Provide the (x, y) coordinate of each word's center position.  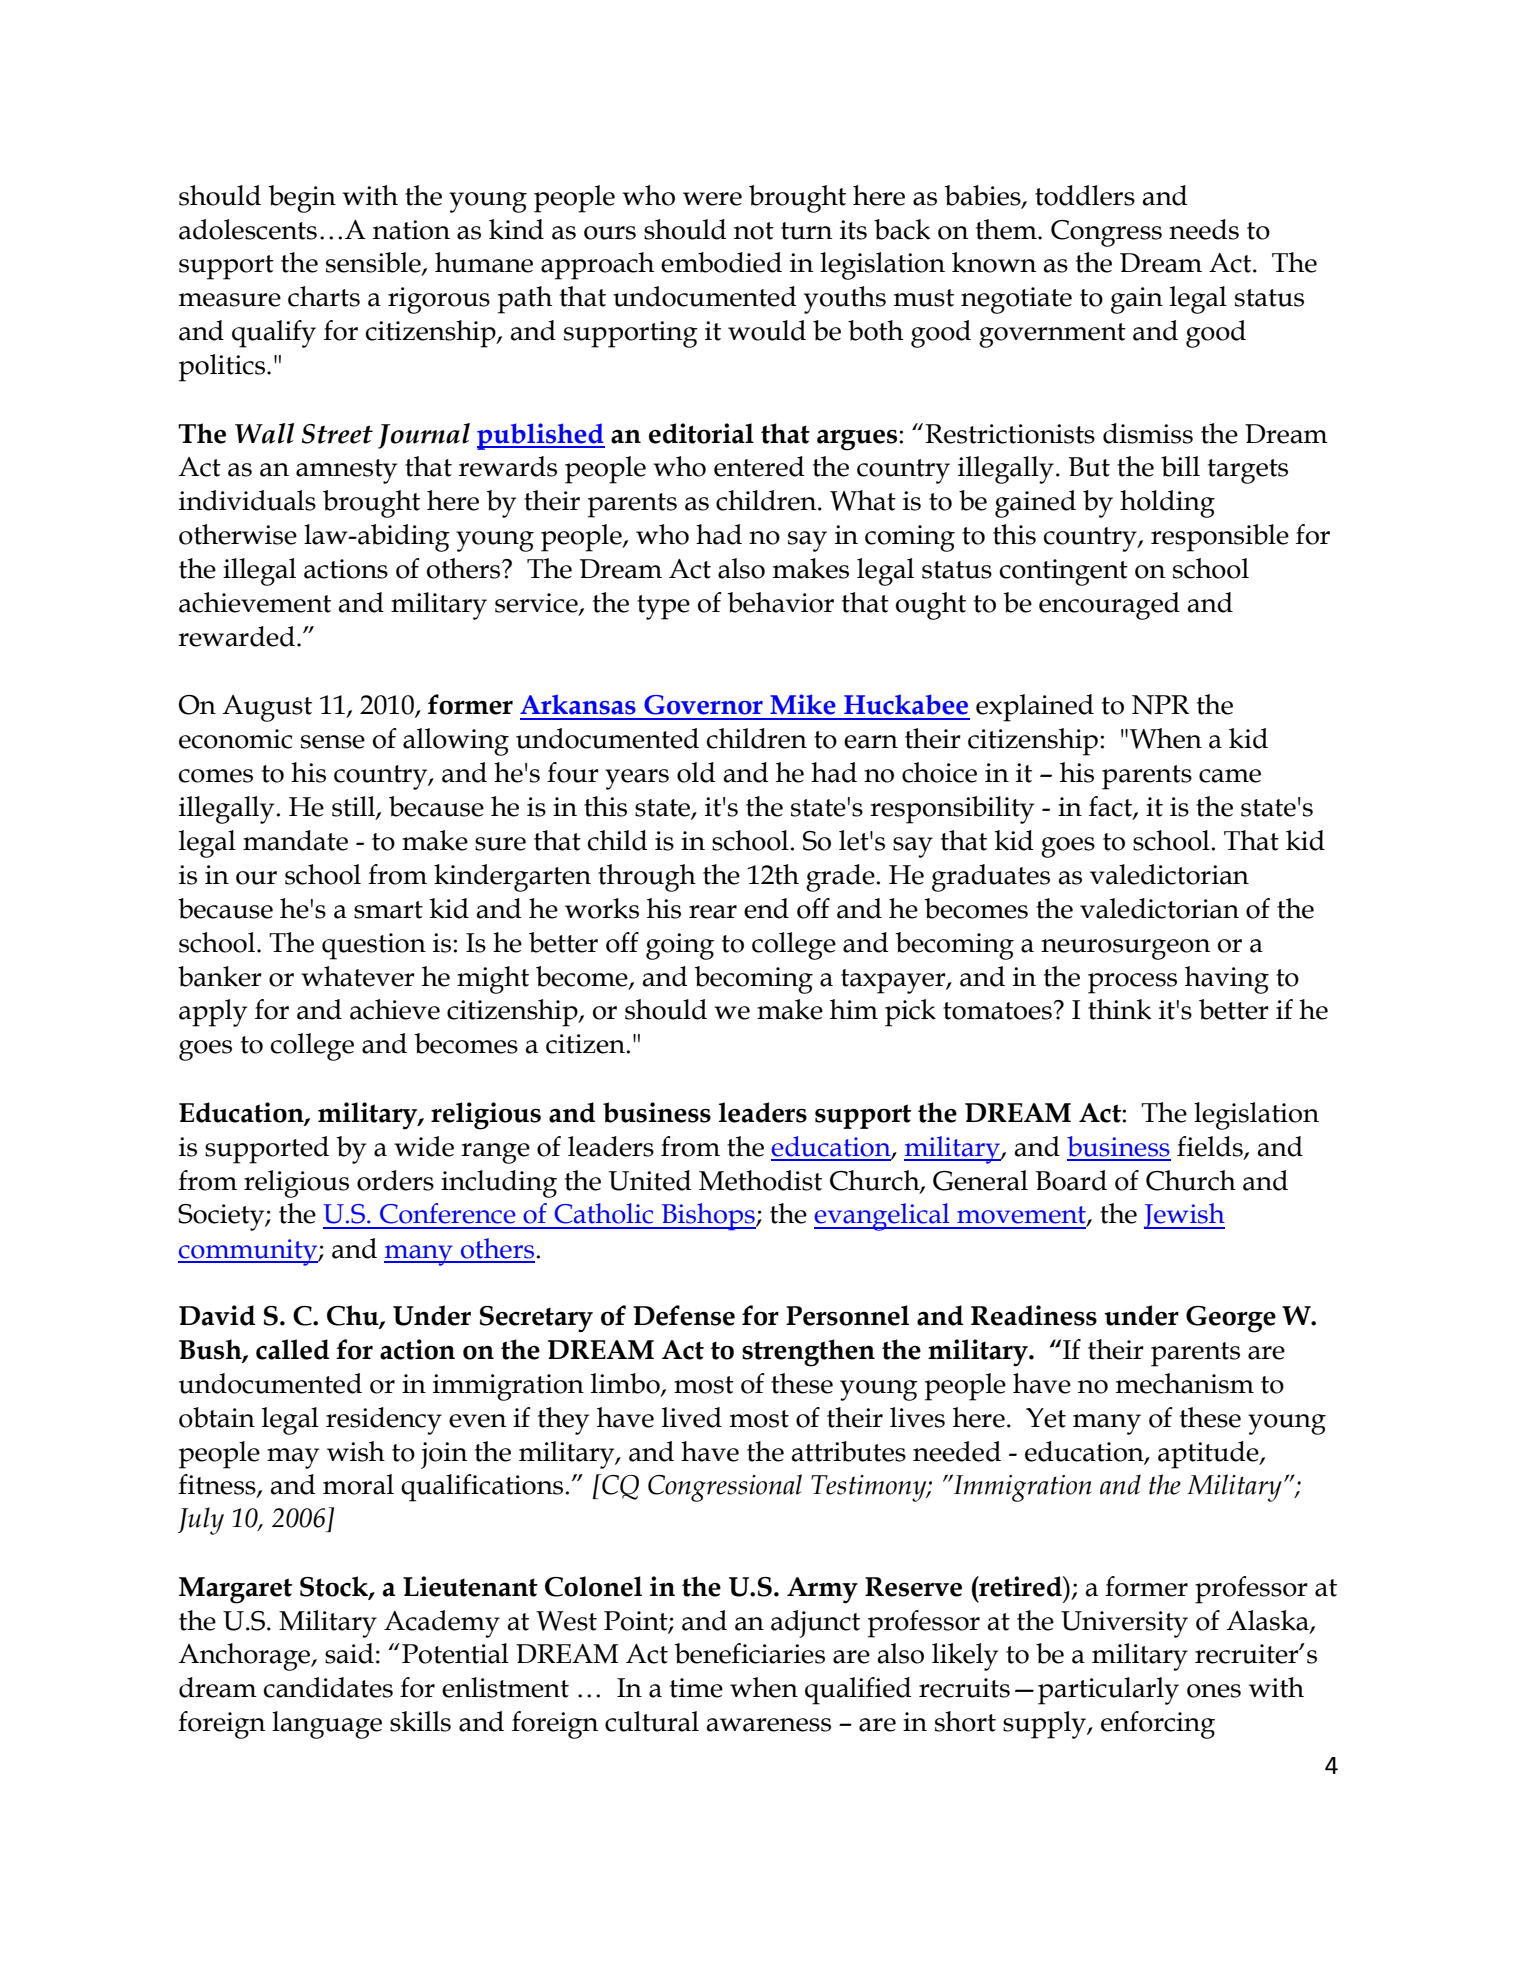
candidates (328, 1687)
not (754, 231)
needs (1204, 229)
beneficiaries (750, 1653)
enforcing (1158, 1725)
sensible (374, 263)
